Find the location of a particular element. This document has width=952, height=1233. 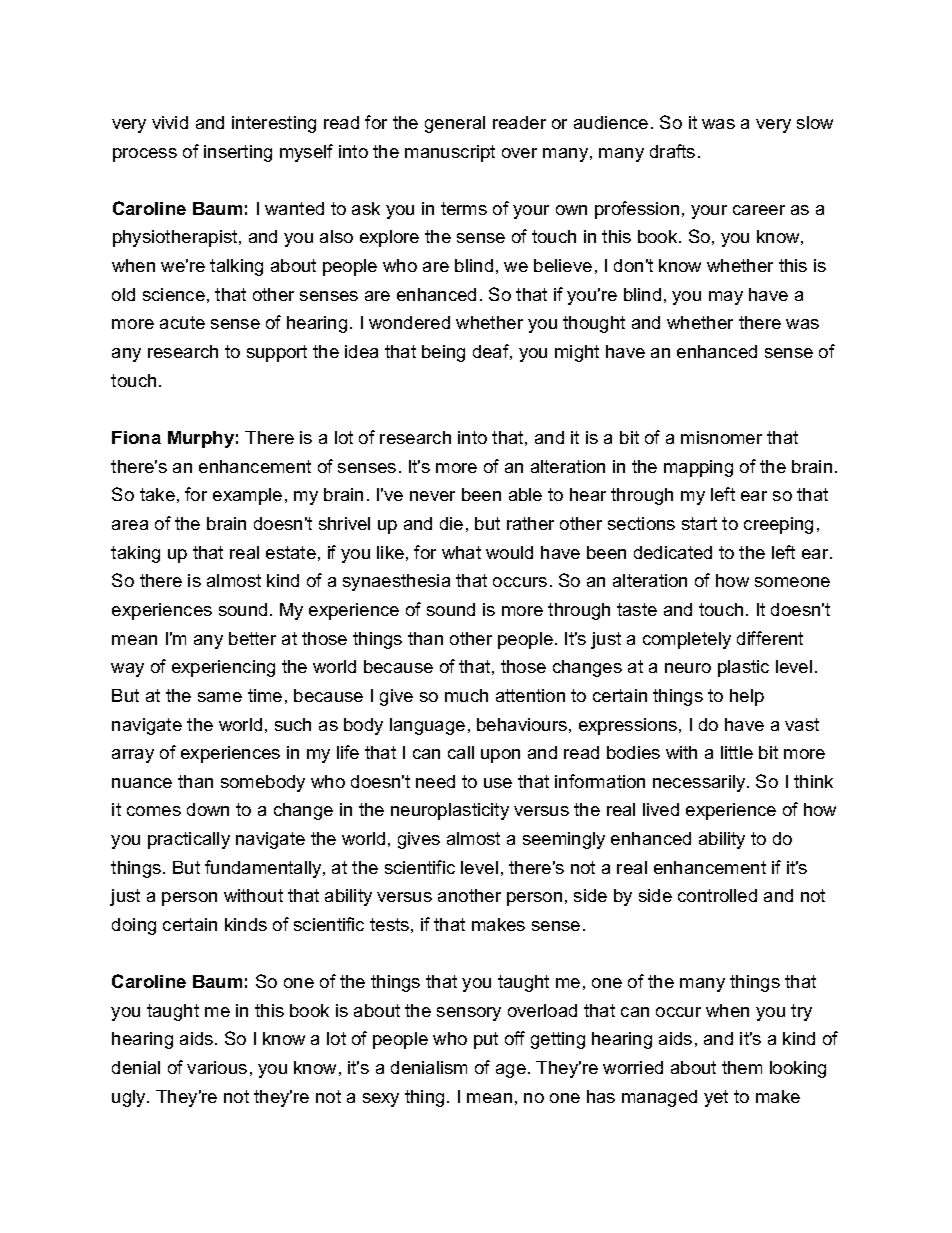

manuscript is located at coordinates (450, 153).
